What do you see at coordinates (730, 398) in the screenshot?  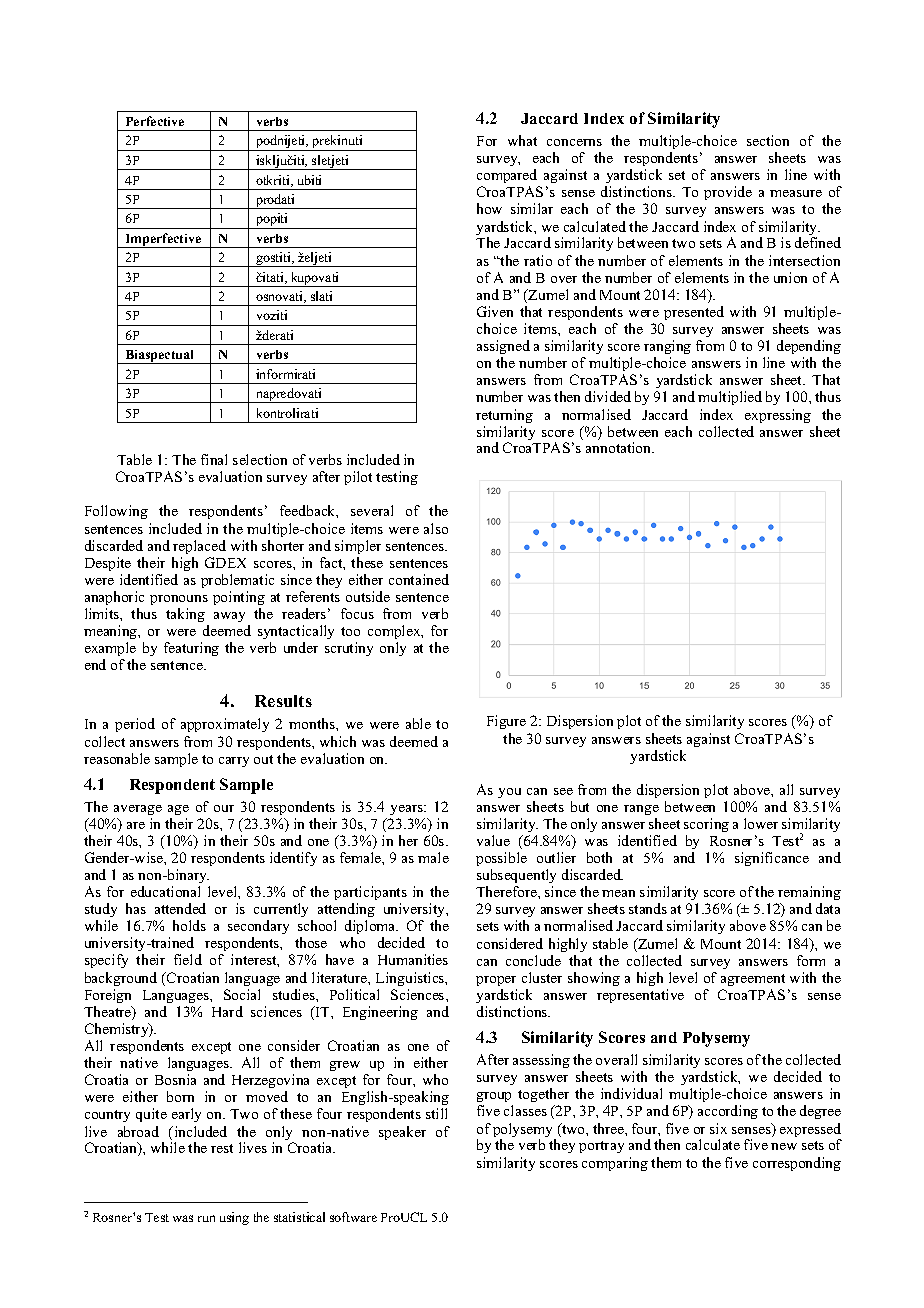 I see `multiplied` at bounding box center [730, 398].
